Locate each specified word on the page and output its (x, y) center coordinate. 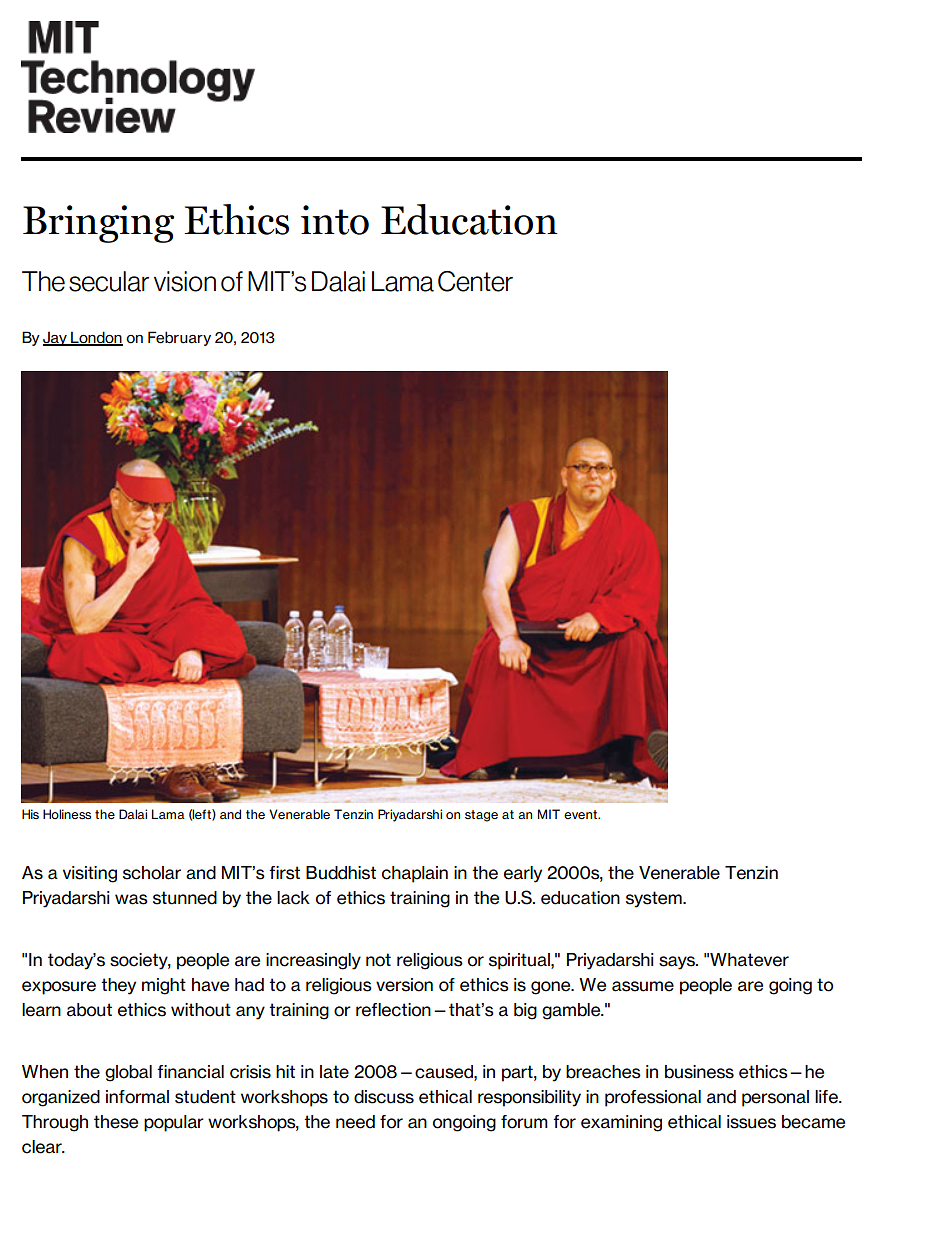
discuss (384, 1097)
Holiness (67, 814)
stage (481, 816)
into (335, 220)
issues (751, 1122)
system (655, 899)
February (179, 338)
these (116, 1122)
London (96, 338)
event (582, 814)
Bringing (98, 224)
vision (185, 281)
